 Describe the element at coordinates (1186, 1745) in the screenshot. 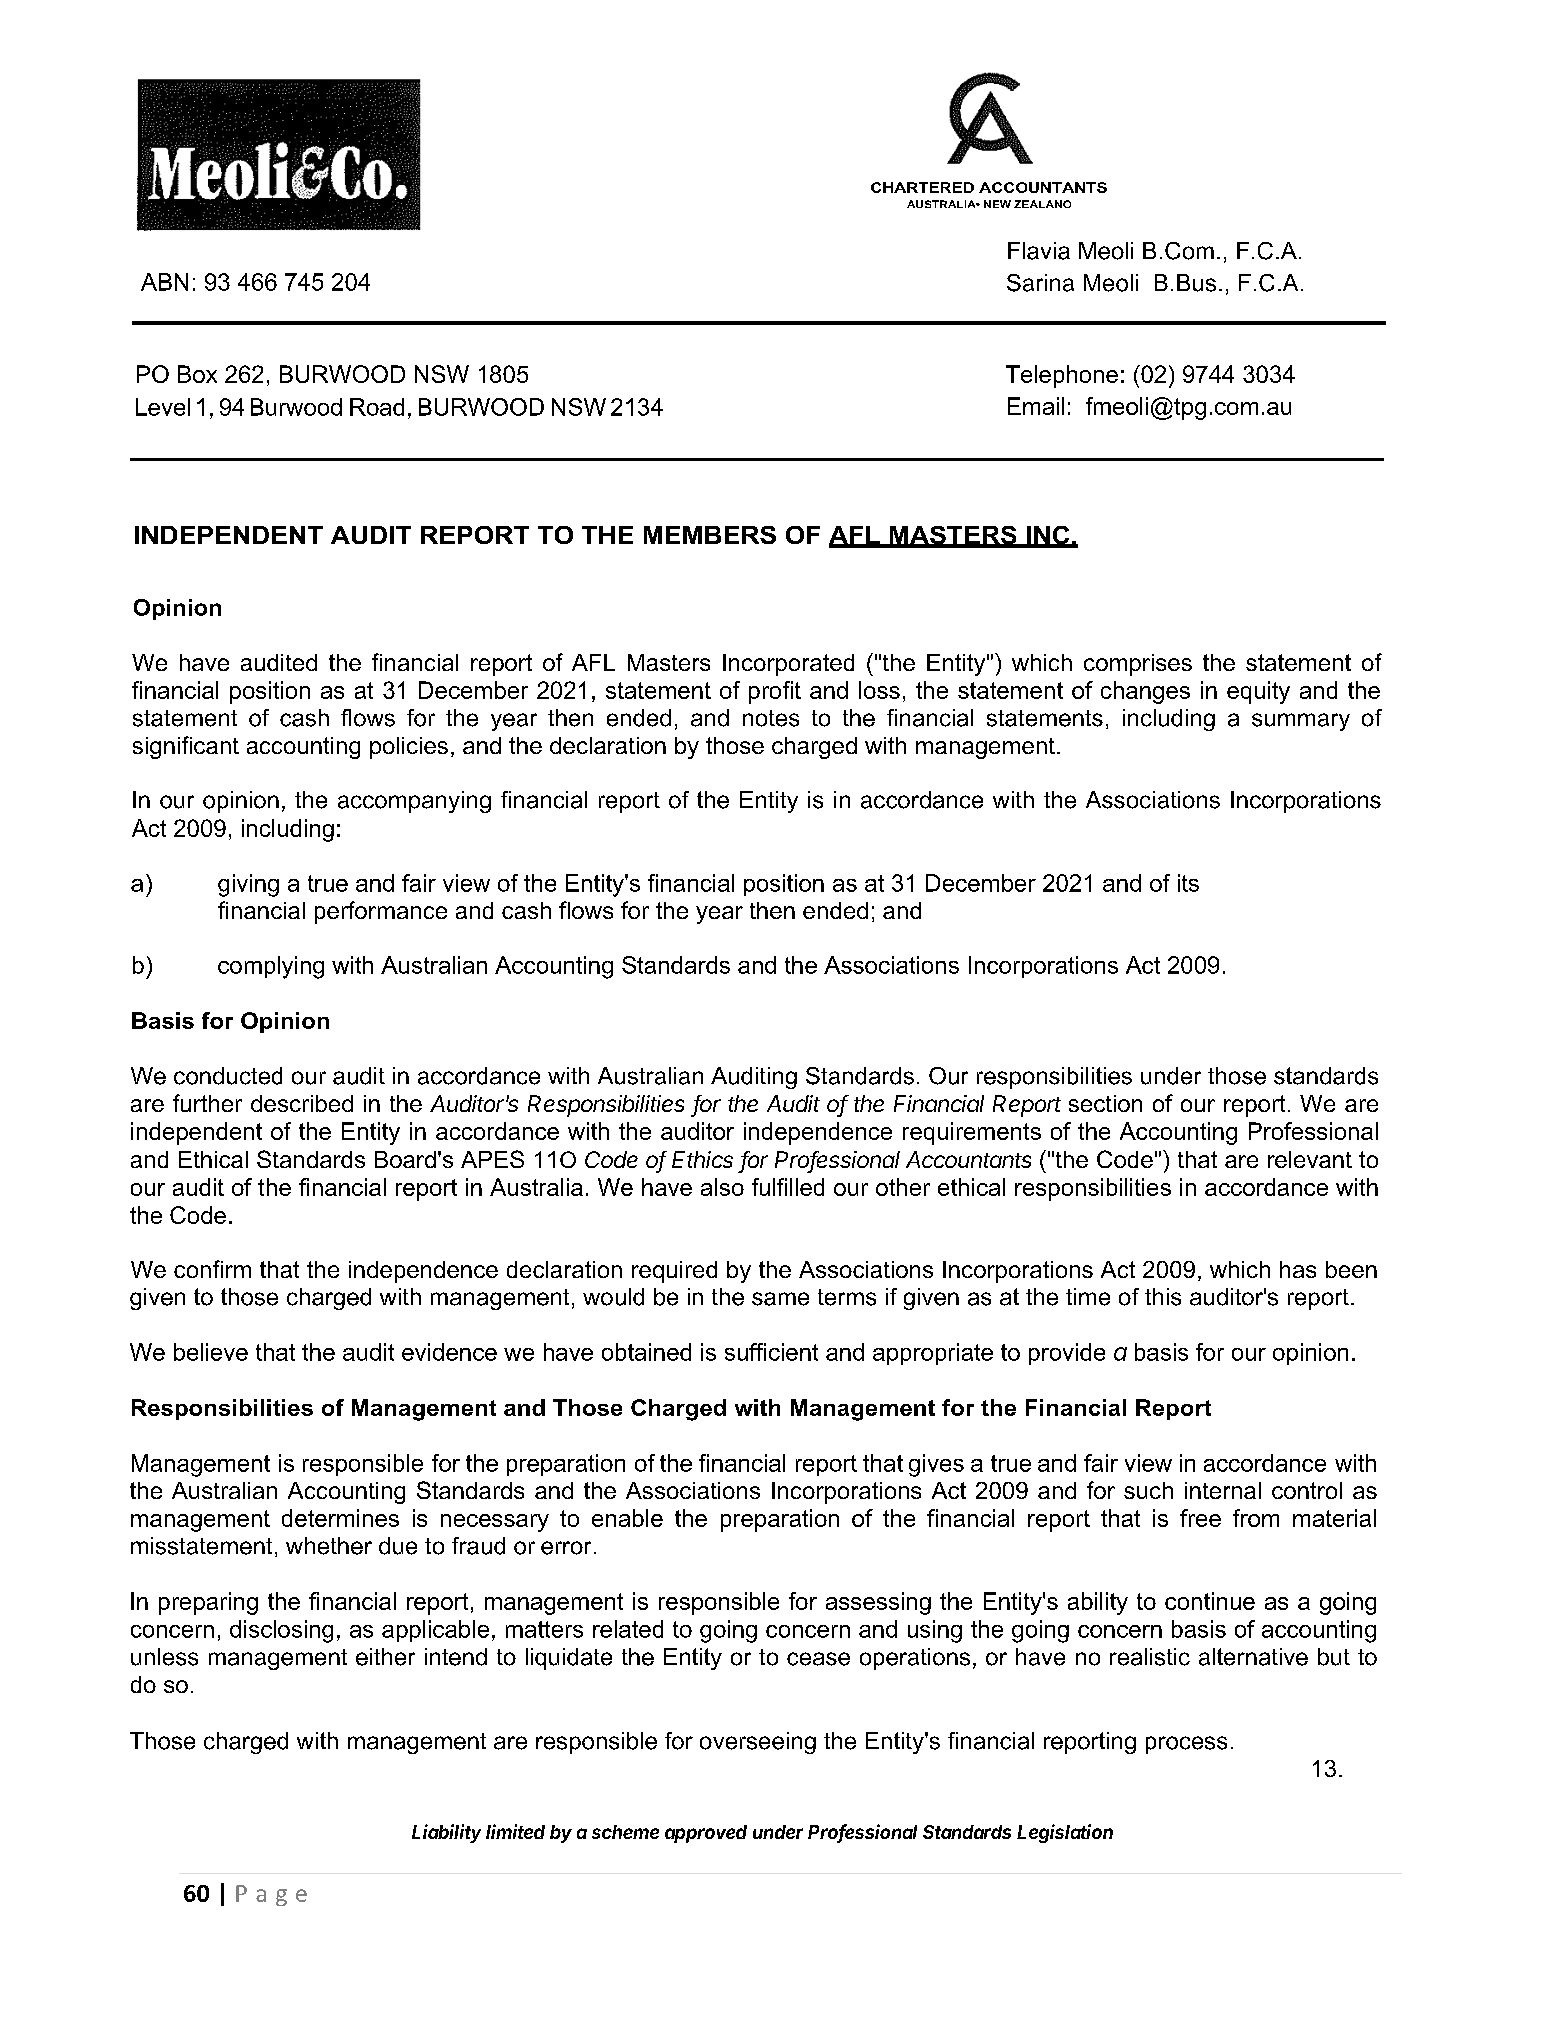

I see `process` at that location.
